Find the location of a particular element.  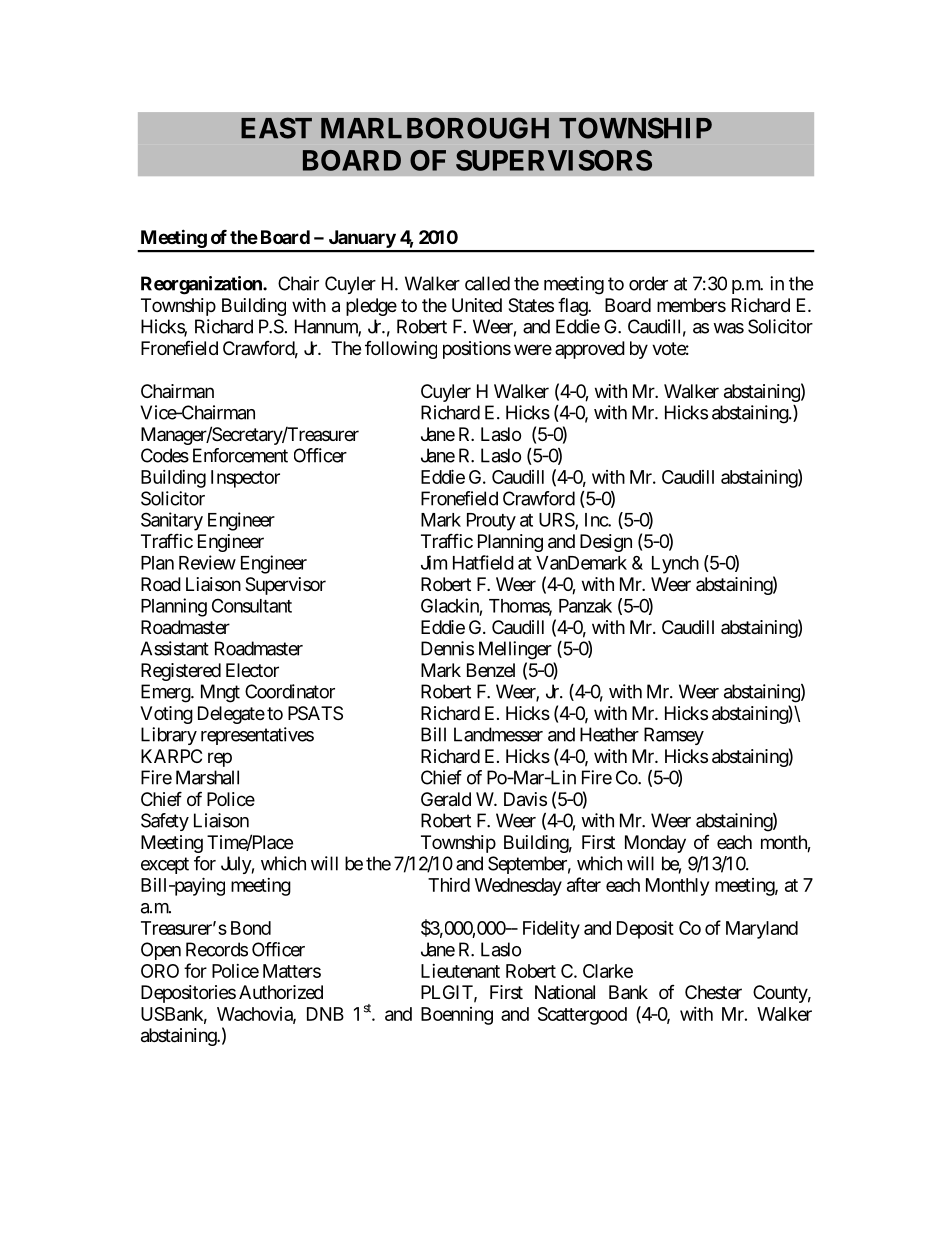

Lieutenant is located at coordinates (460, 971).
